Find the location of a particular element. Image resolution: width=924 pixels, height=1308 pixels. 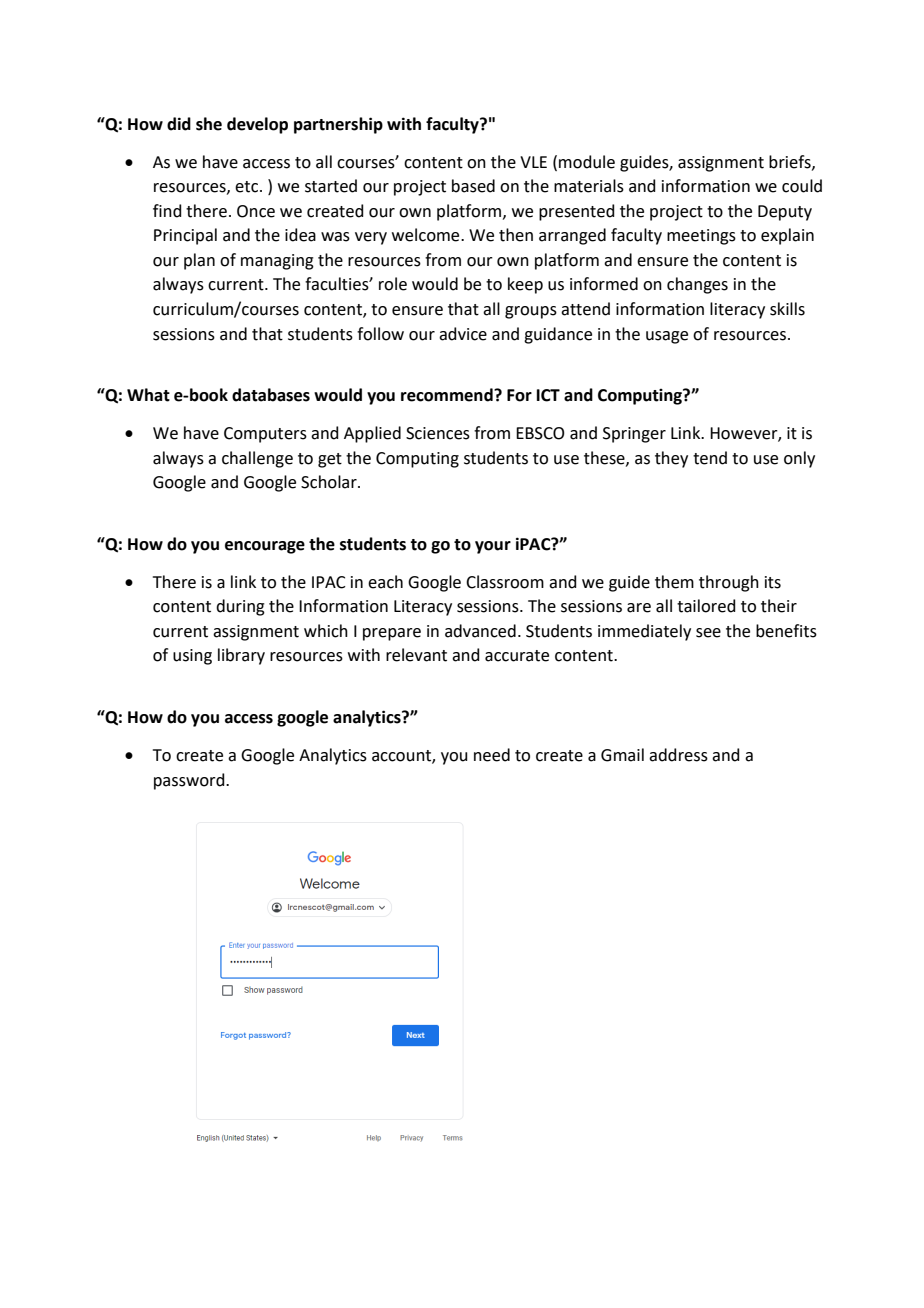

briefs is located at coordinates (791, 162).
